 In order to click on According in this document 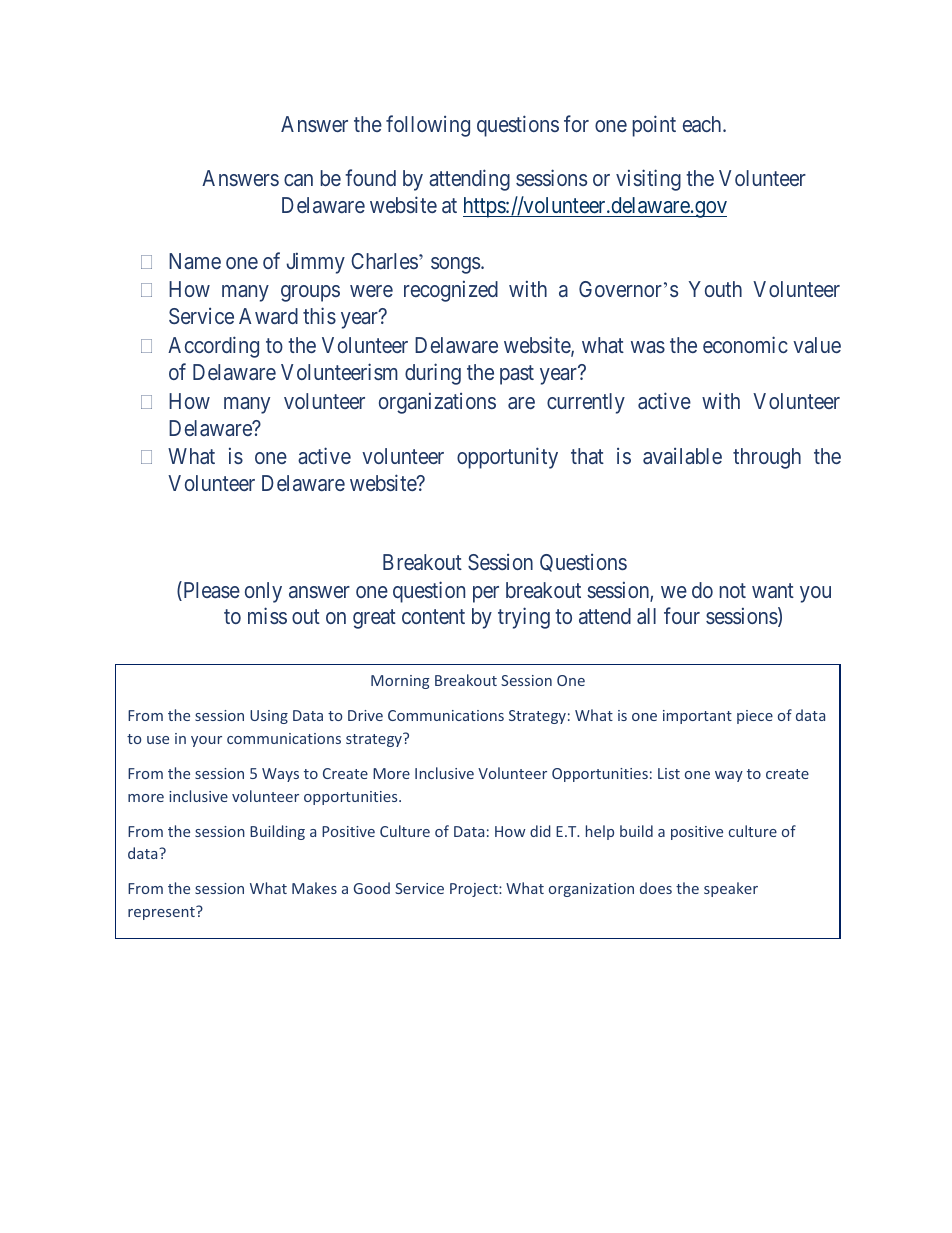, I will do `click(213, 347)`.
